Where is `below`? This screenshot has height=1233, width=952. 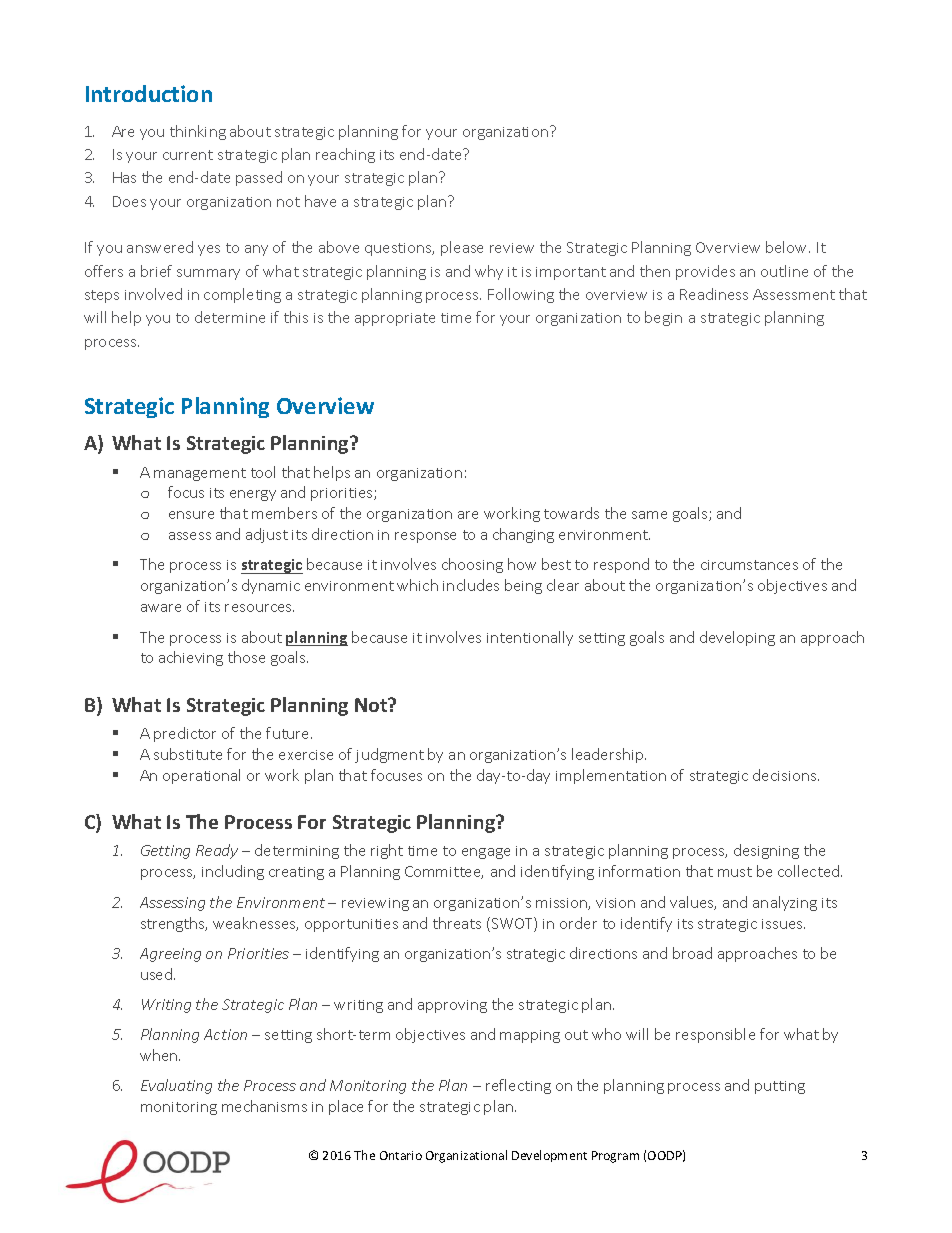
below is located at coordinates (788, 247).
